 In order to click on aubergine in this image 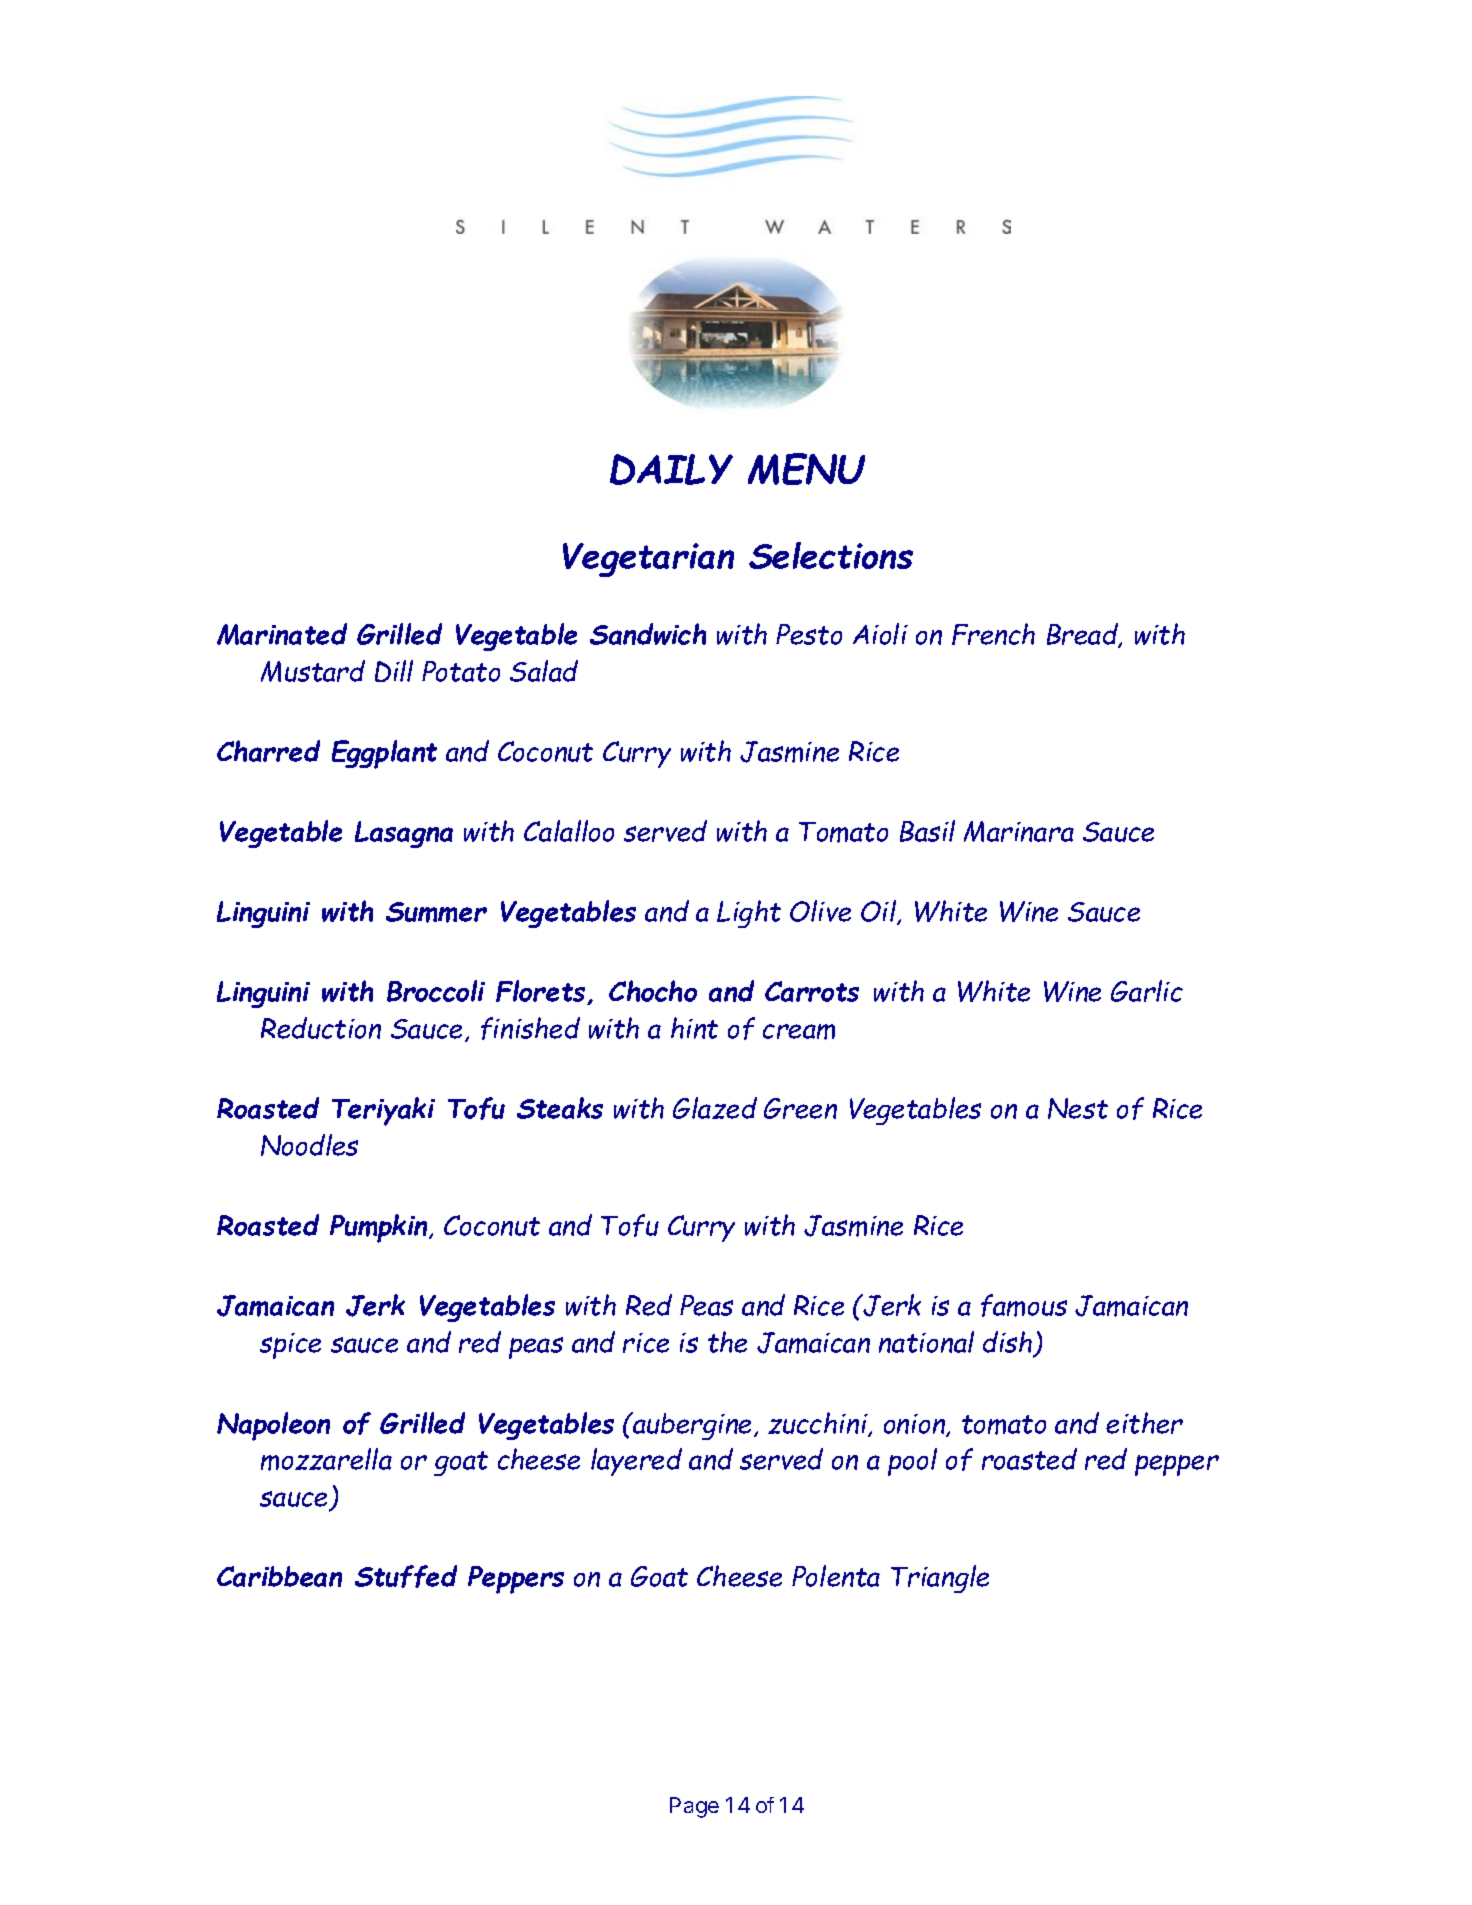, I will do `click(693, 1426)`.
